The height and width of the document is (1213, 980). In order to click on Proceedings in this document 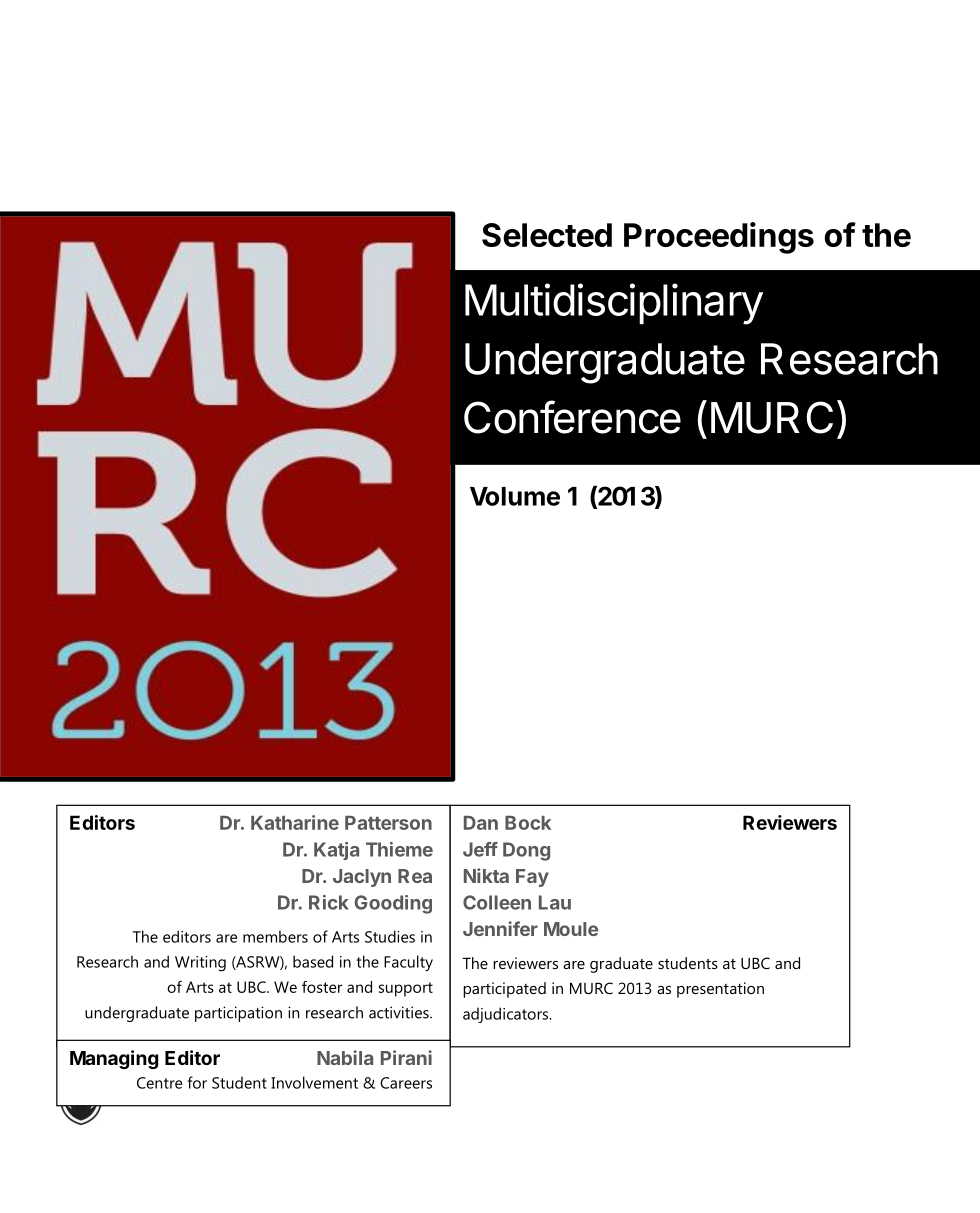, I will do `click(719, 238)`.
